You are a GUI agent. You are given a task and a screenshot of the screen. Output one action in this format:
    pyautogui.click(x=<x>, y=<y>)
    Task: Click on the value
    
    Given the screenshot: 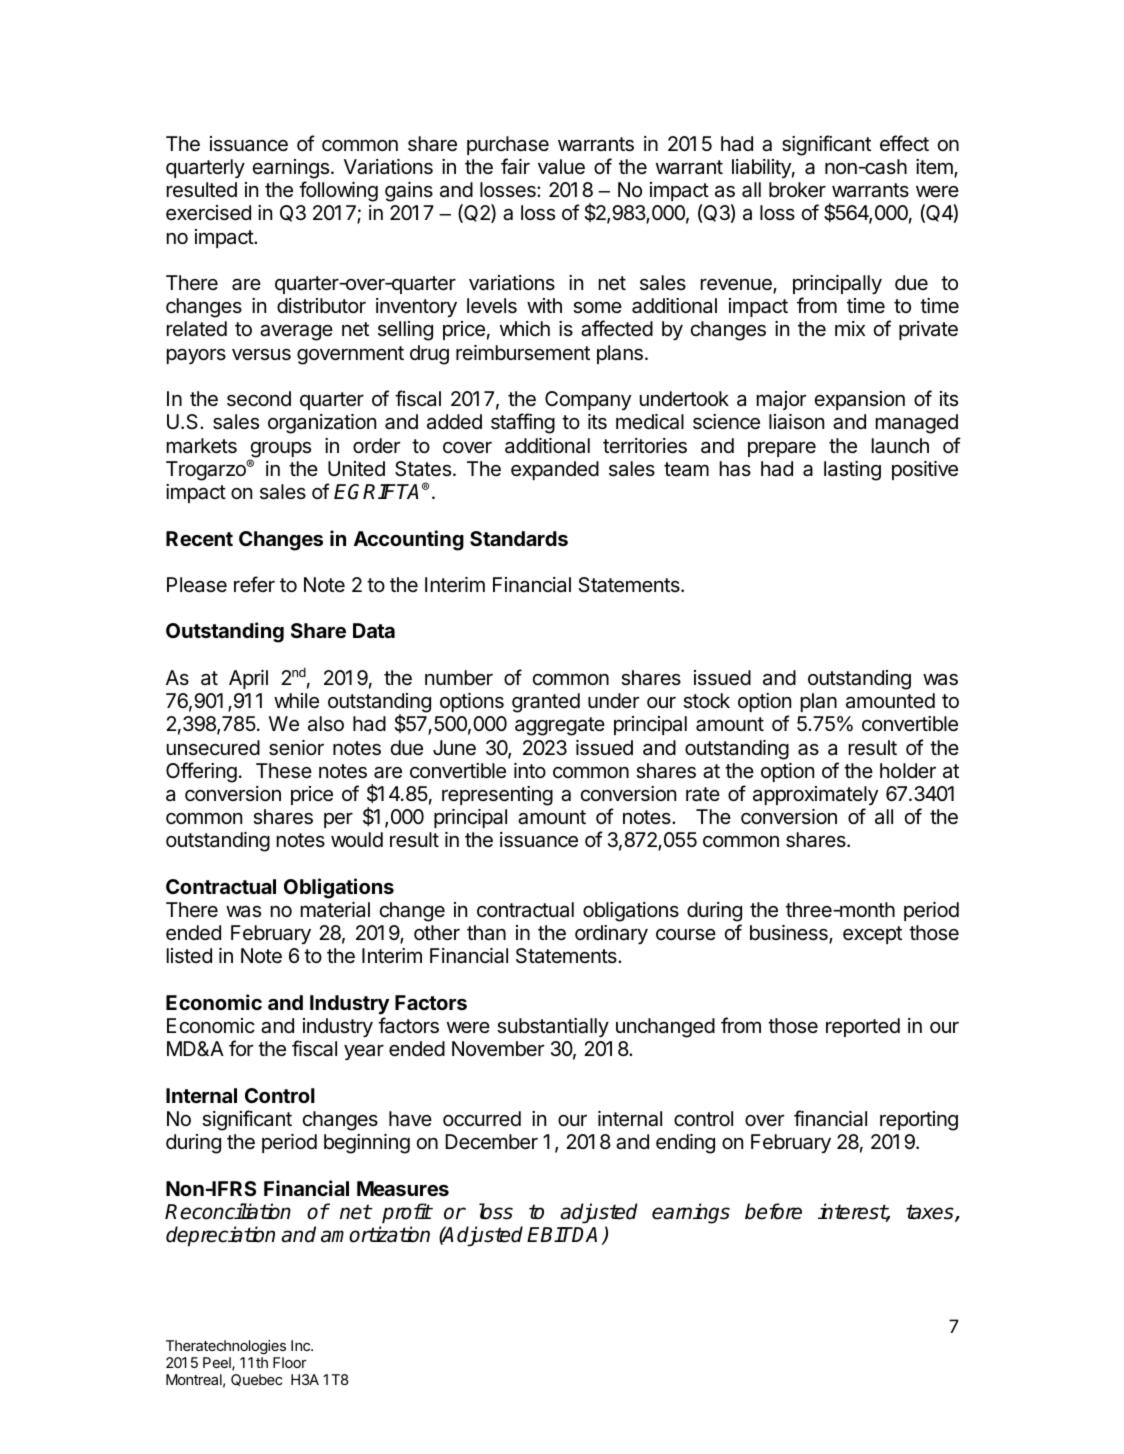 What is the action you would take?
    pyautogui.click(x=561, y=167)
